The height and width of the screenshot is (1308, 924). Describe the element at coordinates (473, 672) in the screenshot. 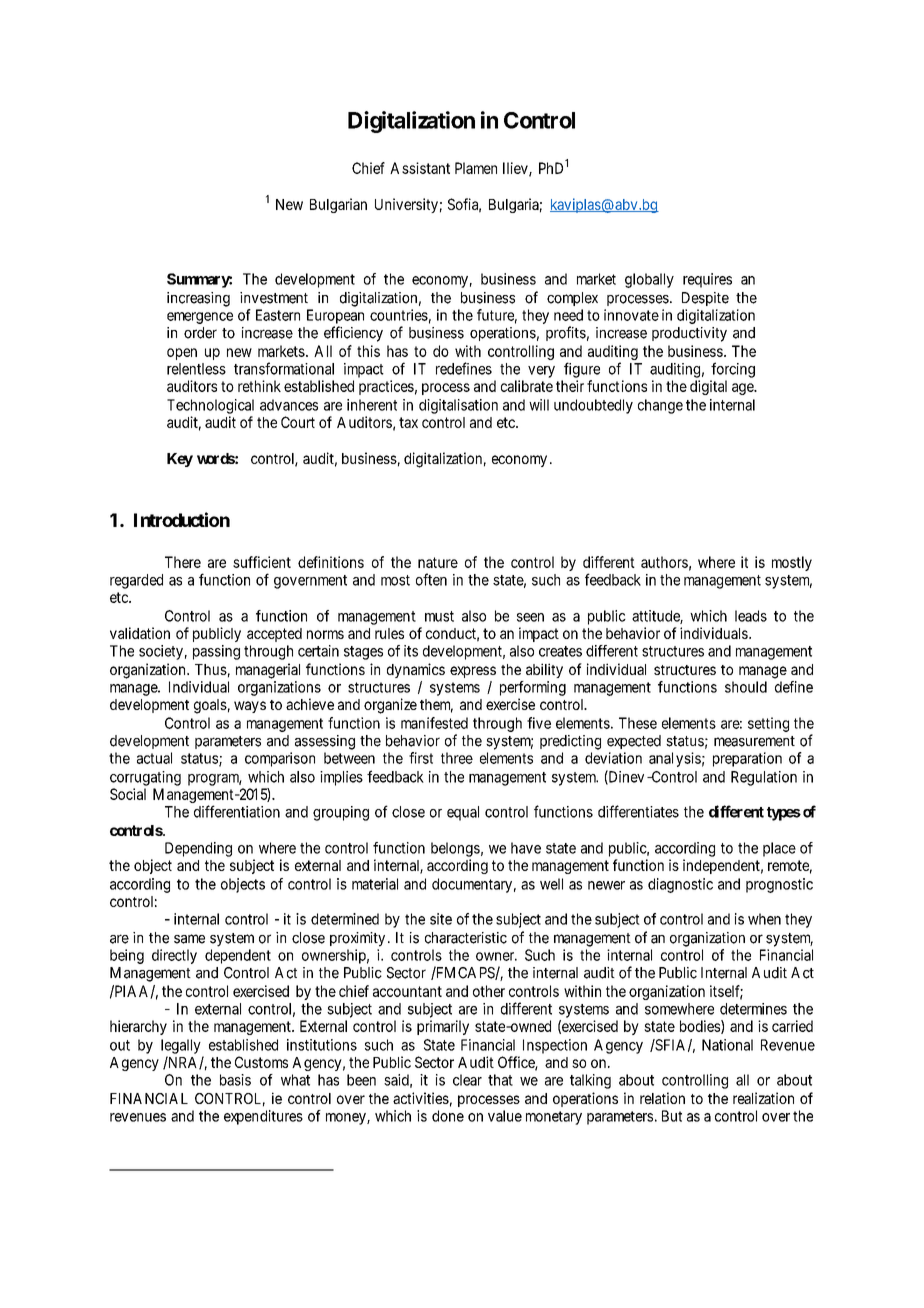

I see `express` at that location.
